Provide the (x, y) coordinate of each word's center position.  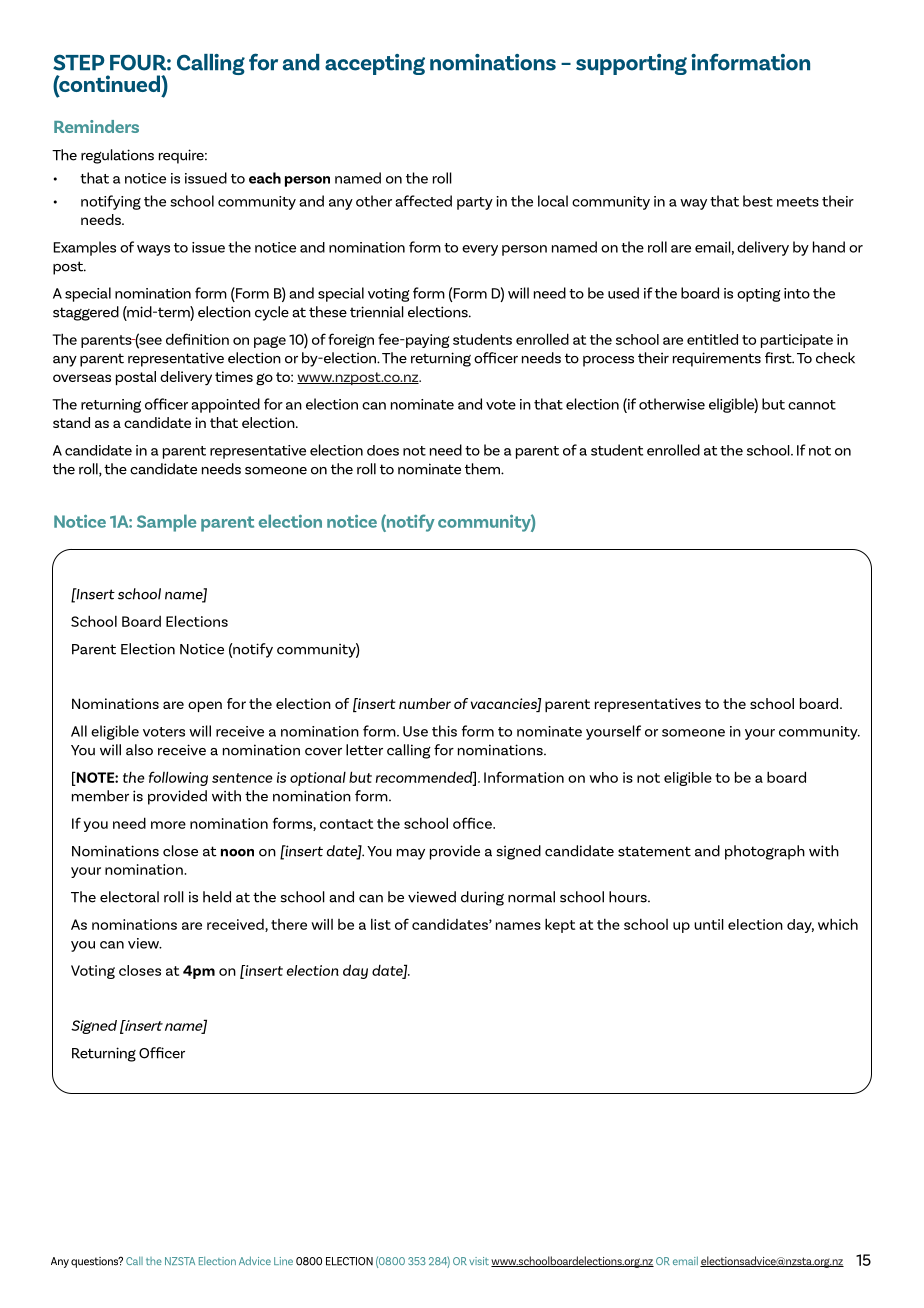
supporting (631, 64)
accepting (375, 64)
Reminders (96, 126)
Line (283, 1261)
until (709, 924)
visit (479, 1261)
